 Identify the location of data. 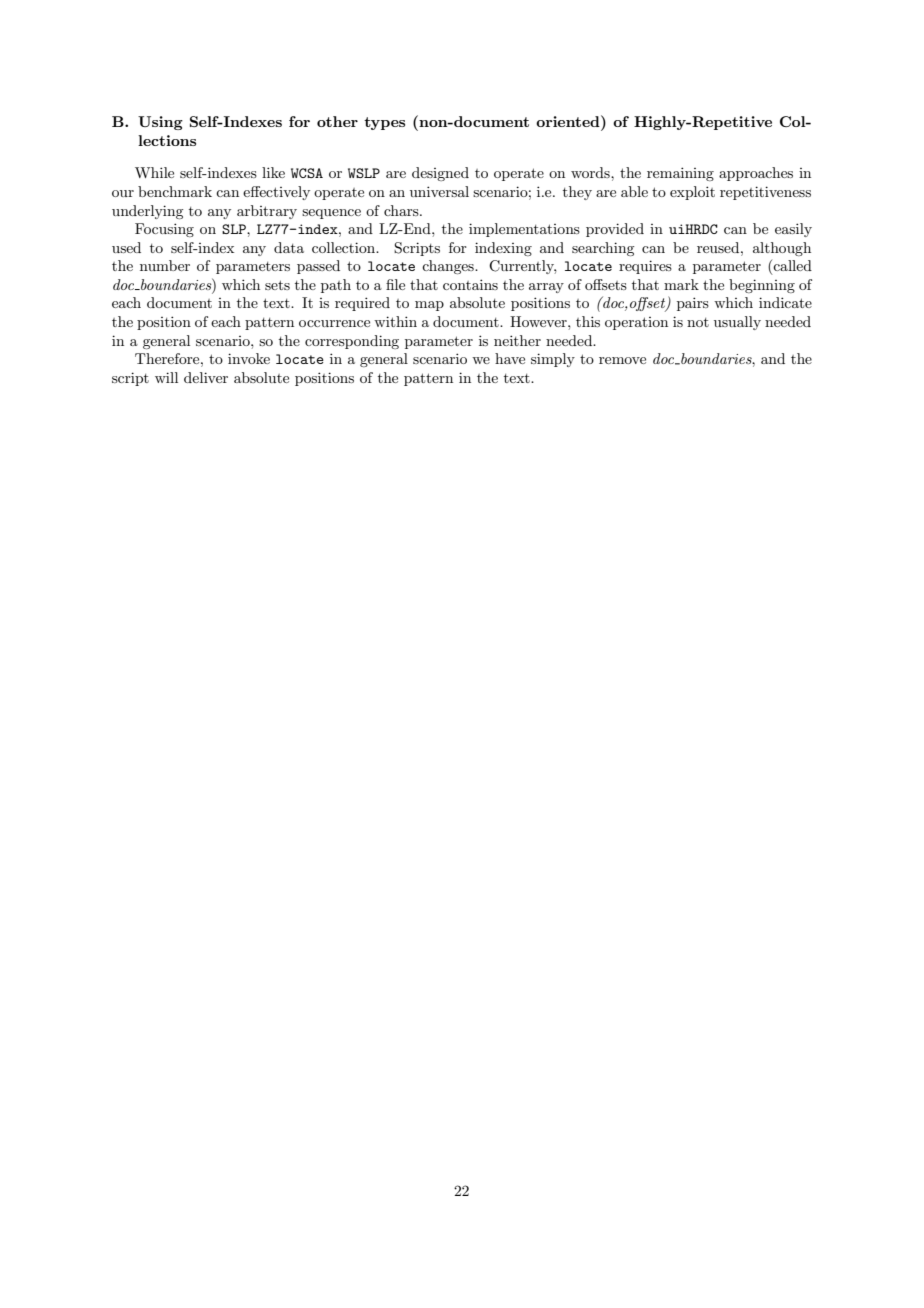
(289, 247).
